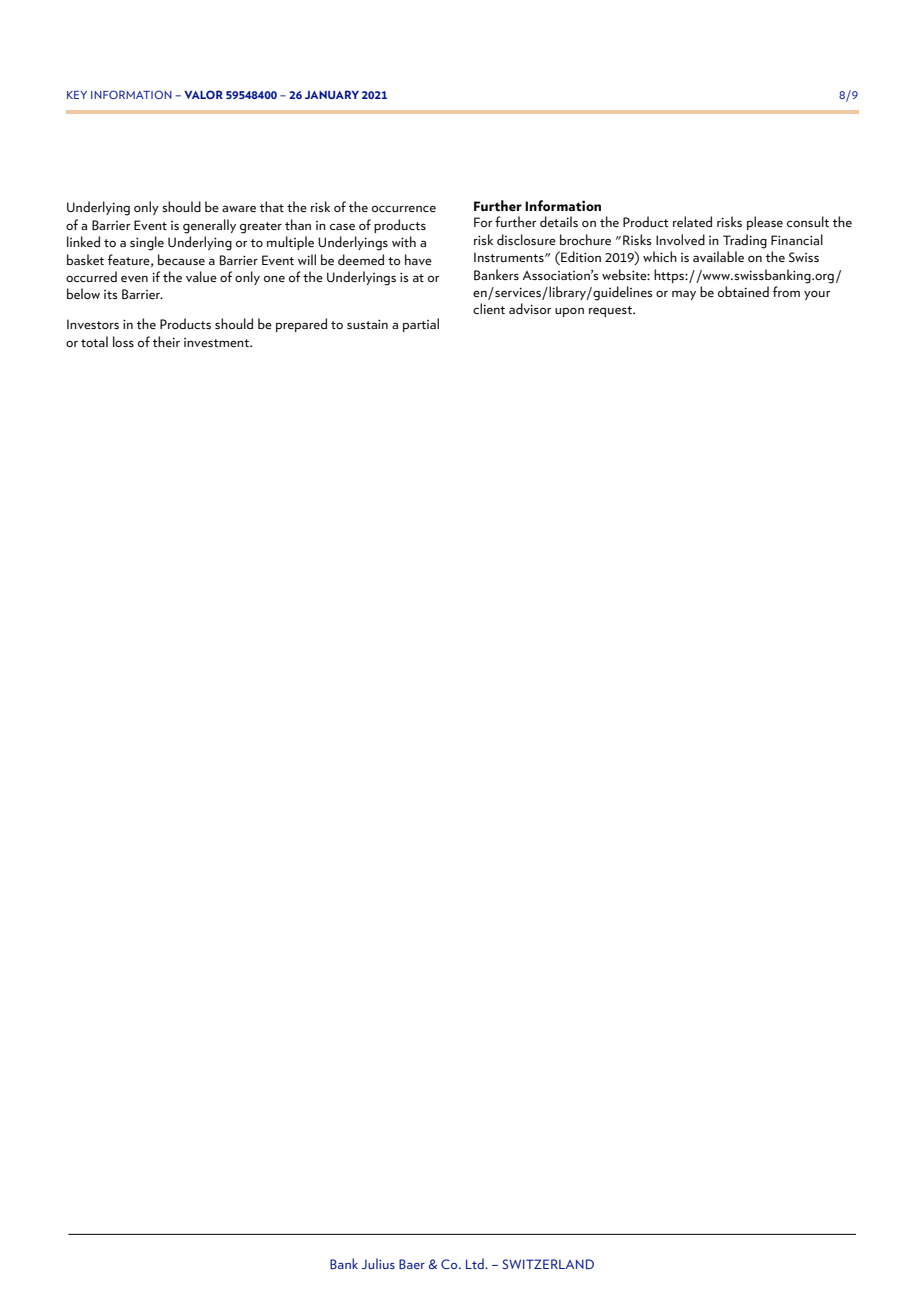 This page has height=1308, width=924. I want to click on Baer, so click(412, 1264).
